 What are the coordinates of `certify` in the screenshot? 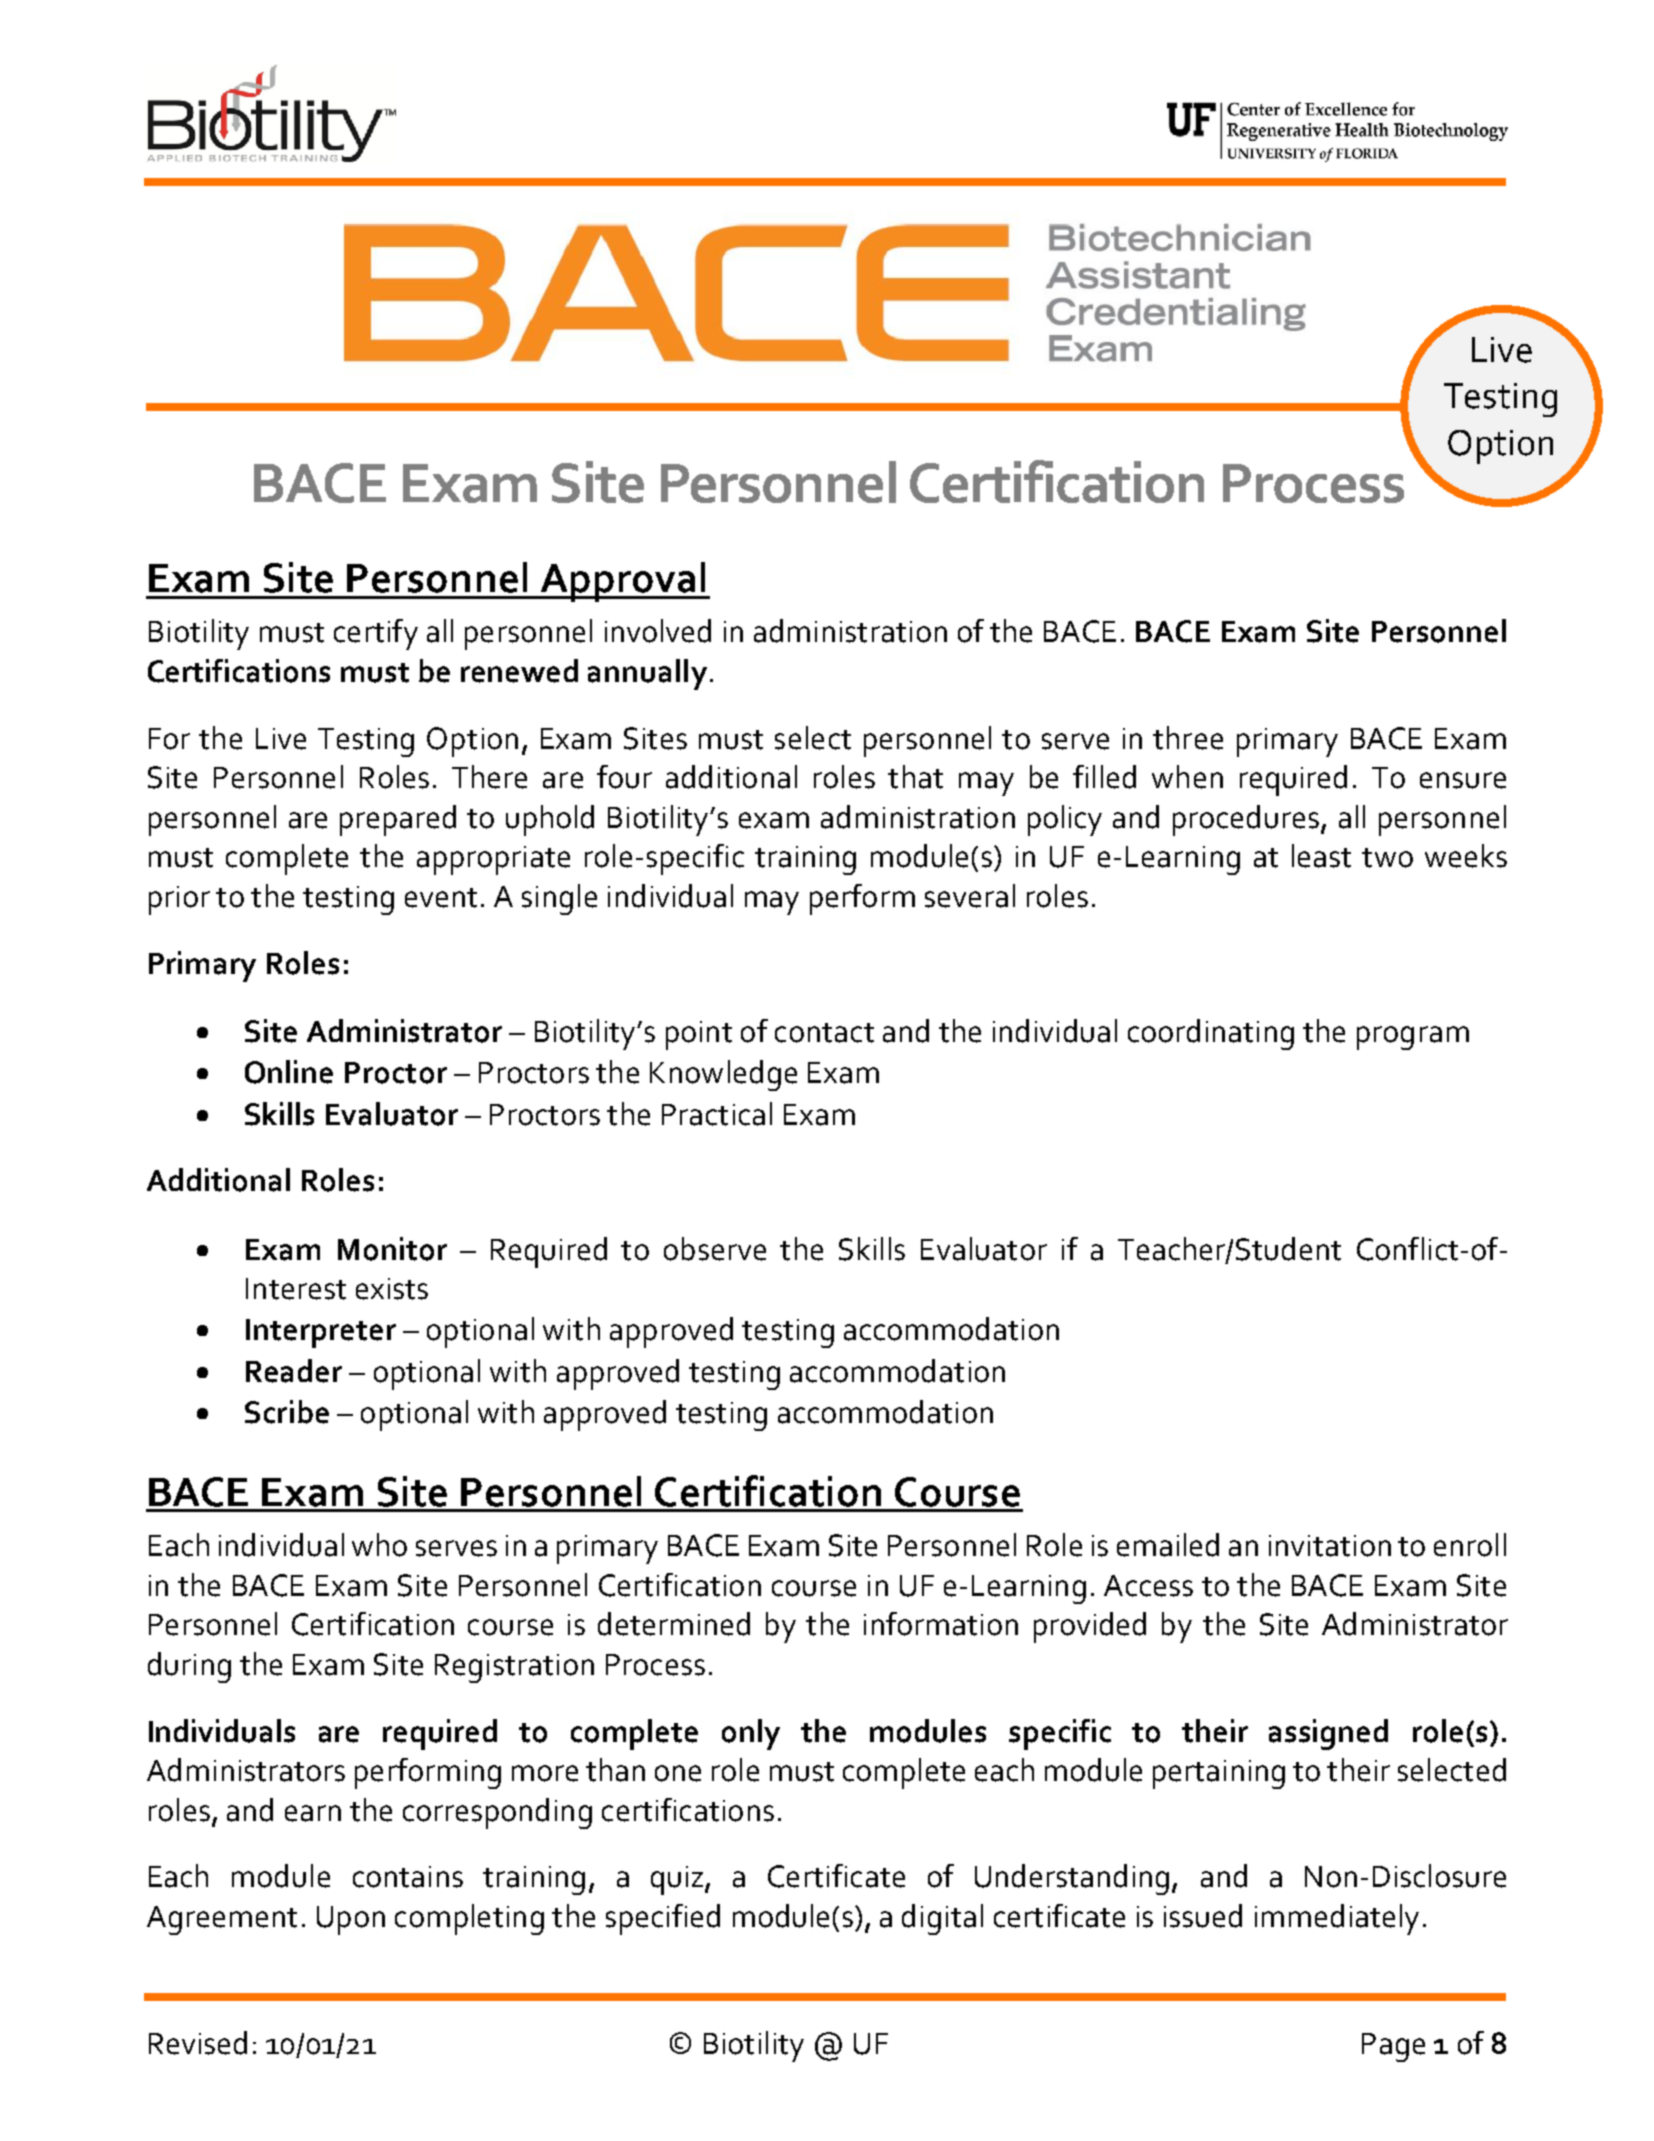 It's located at (376, 634).
